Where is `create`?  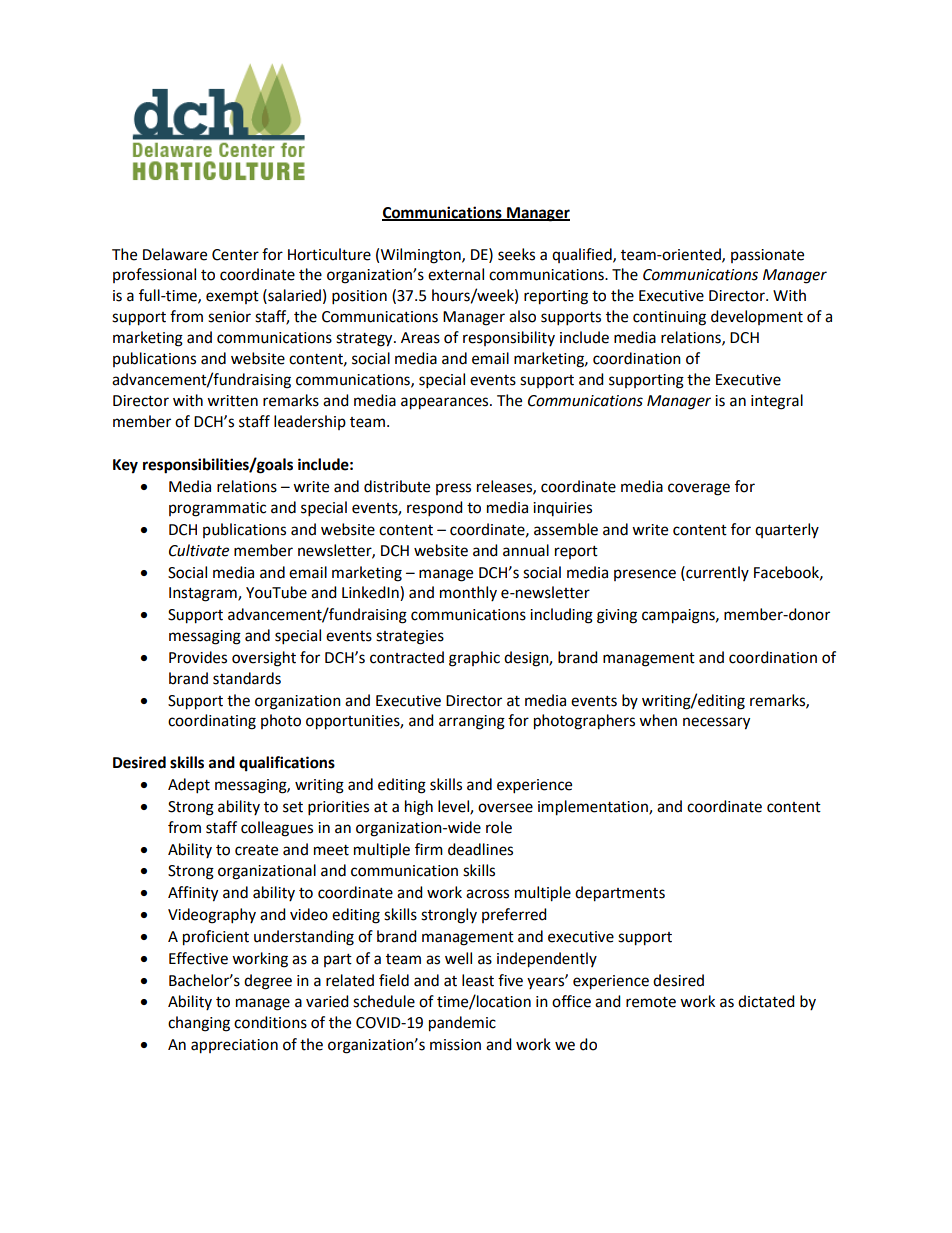 create is located at coordinates (256, 850).
